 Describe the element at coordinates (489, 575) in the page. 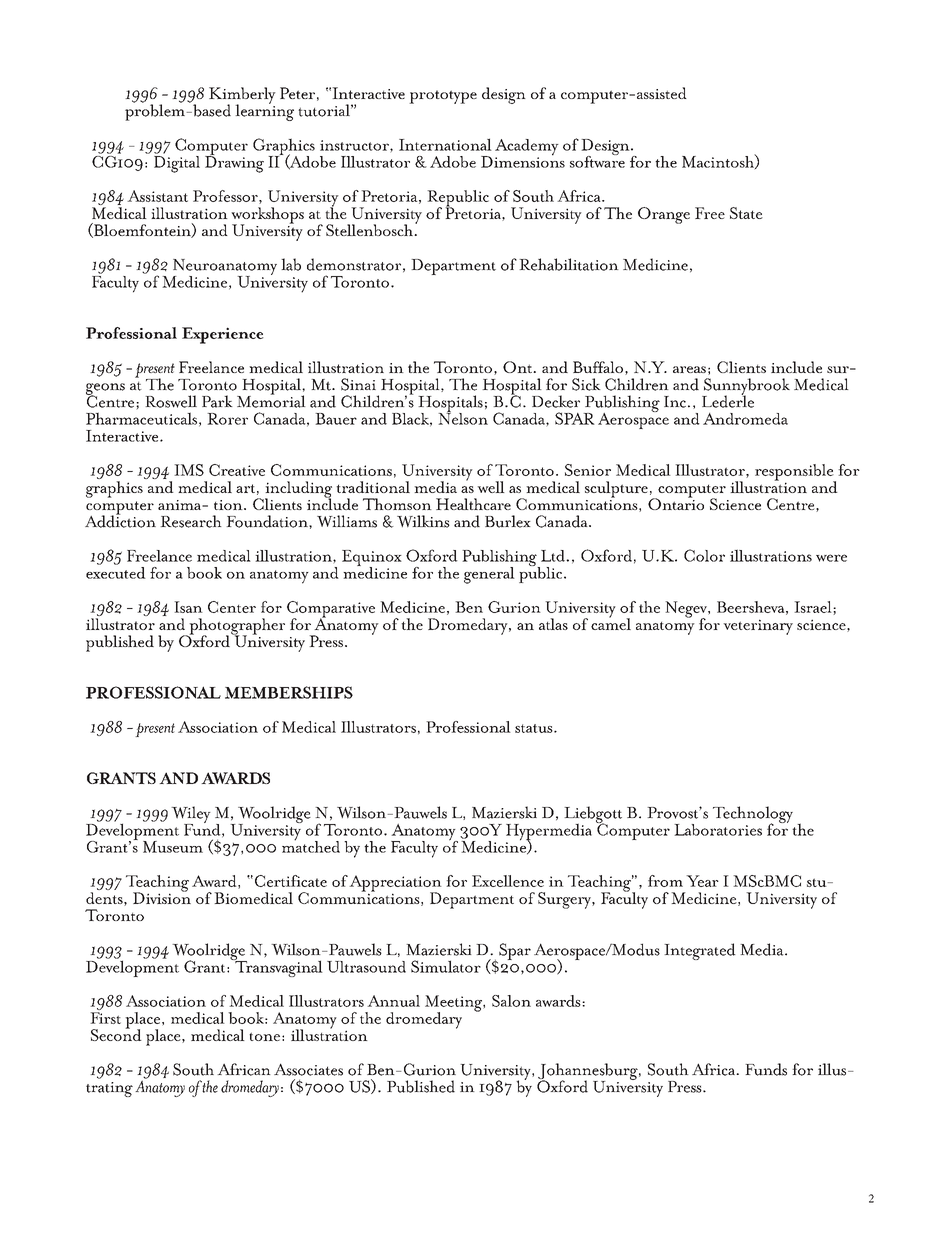

I see `general` at that location.
